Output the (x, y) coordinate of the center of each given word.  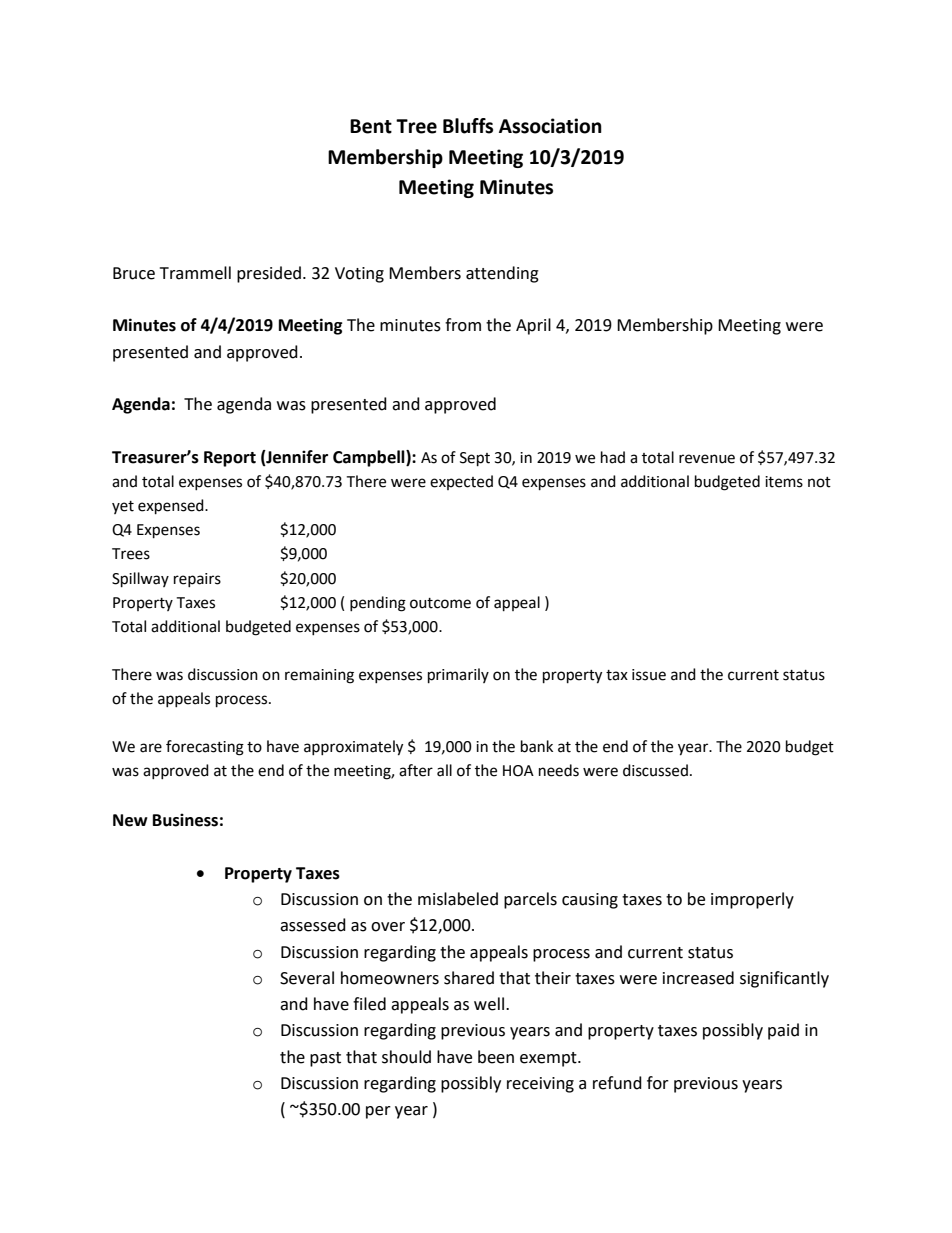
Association (550, 126)
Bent (371, 126)
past (325, 1059)
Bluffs (468, 126)
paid (783, 1031)
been (496, 1057)
